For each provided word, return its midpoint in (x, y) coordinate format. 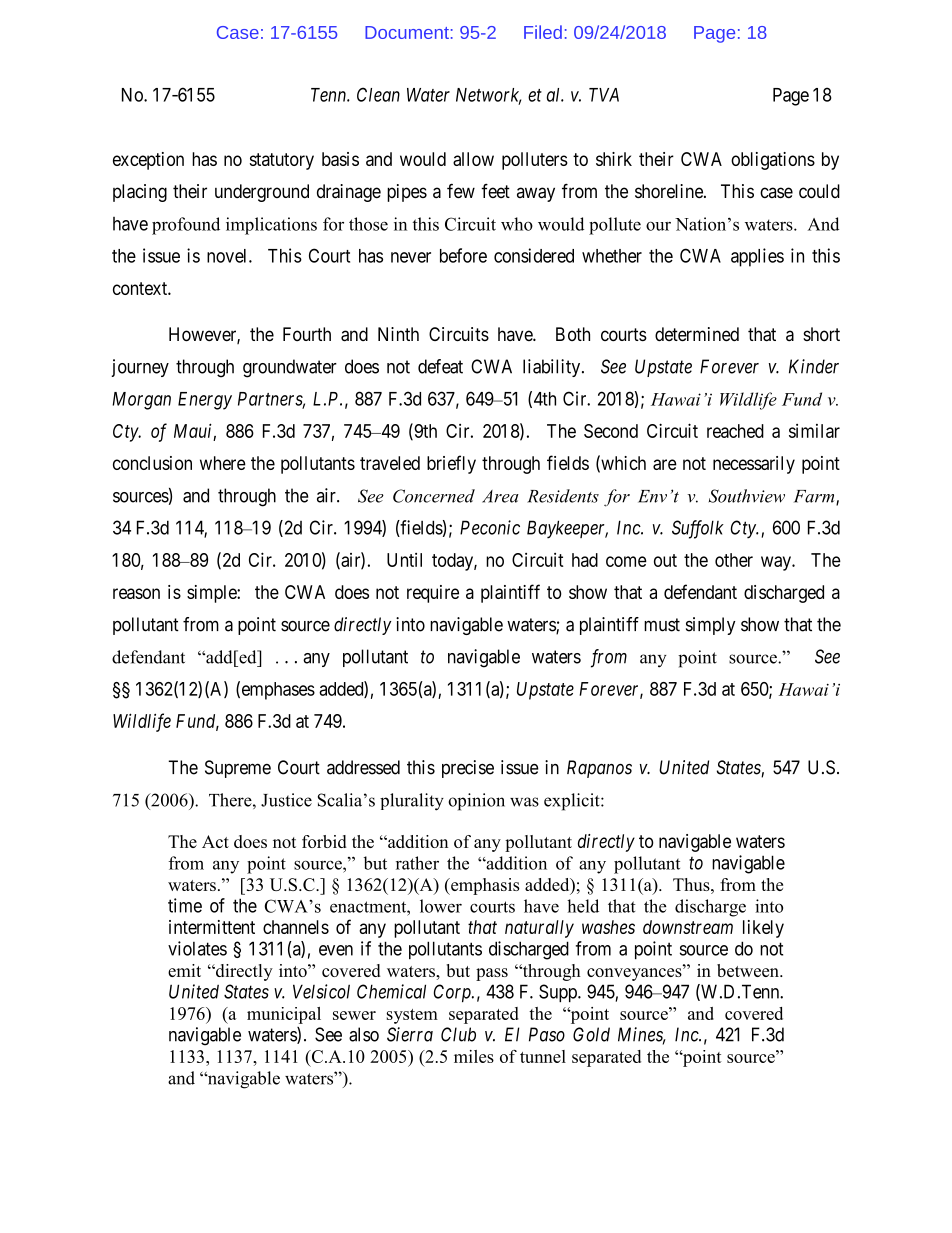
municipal (284, 1015)
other (734, 560)
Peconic (490, 527)
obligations (773, 161)
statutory (282, 161)
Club (458, 1034)
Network (488, 96)
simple (212, 594)
